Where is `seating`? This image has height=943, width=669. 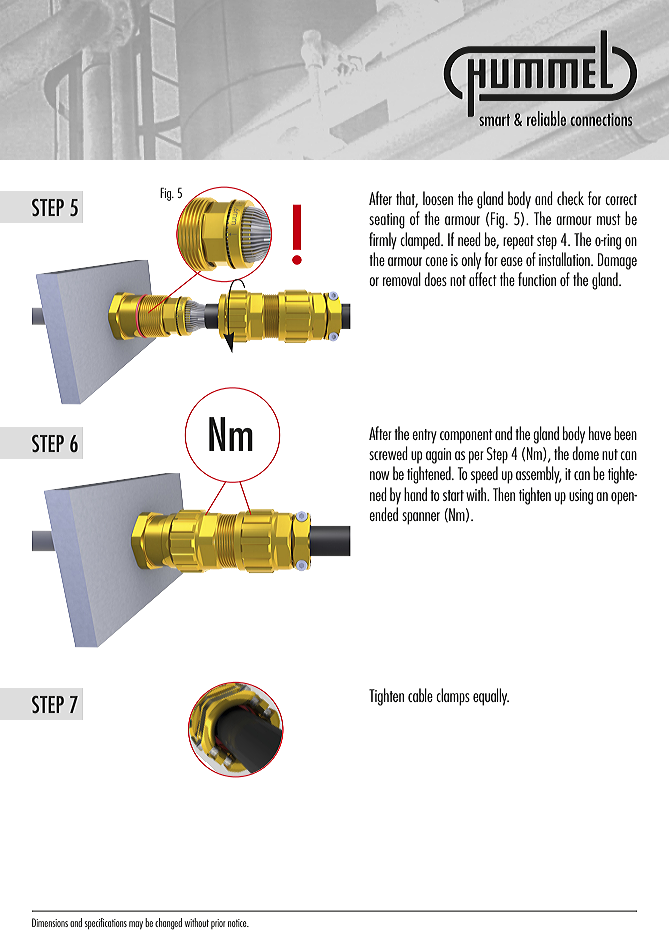
seating is located at coordinates (387, 221).
